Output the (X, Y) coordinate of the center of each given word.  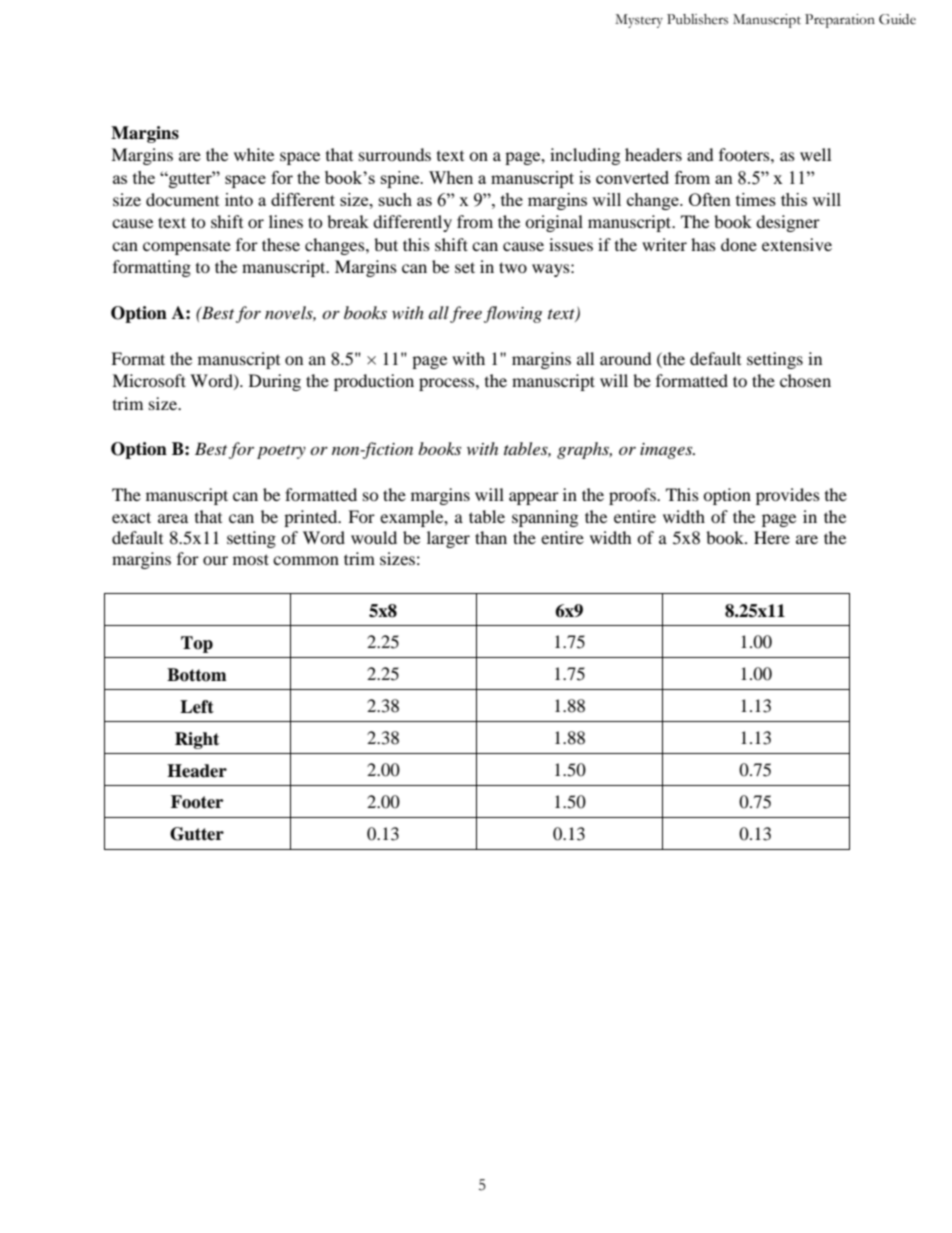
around (626, 358)
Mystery (639, 21)
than (491, 537)
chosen (805, 380)
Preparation (840, 21)
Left (197, 707)
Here (772, 537)
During (275, 382)
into (239, 199)
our (215, 560)
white (254, 154)
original (554, 223)
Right (197, 740)
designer (788, 223)
